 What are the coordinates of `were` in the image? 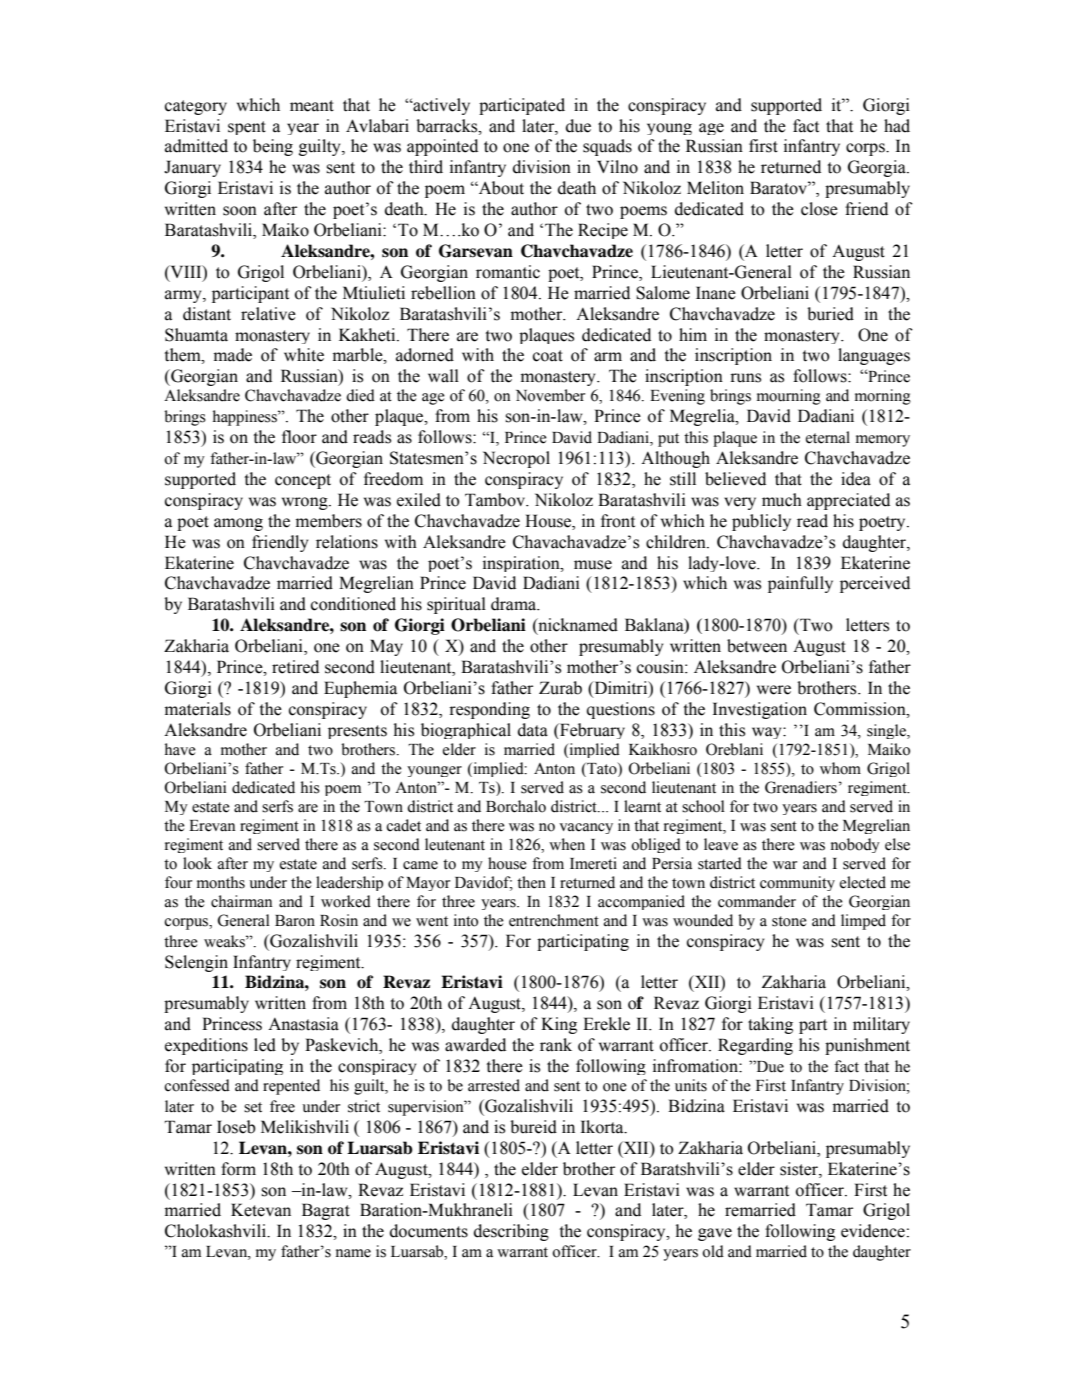 It's located at (774, 690).
